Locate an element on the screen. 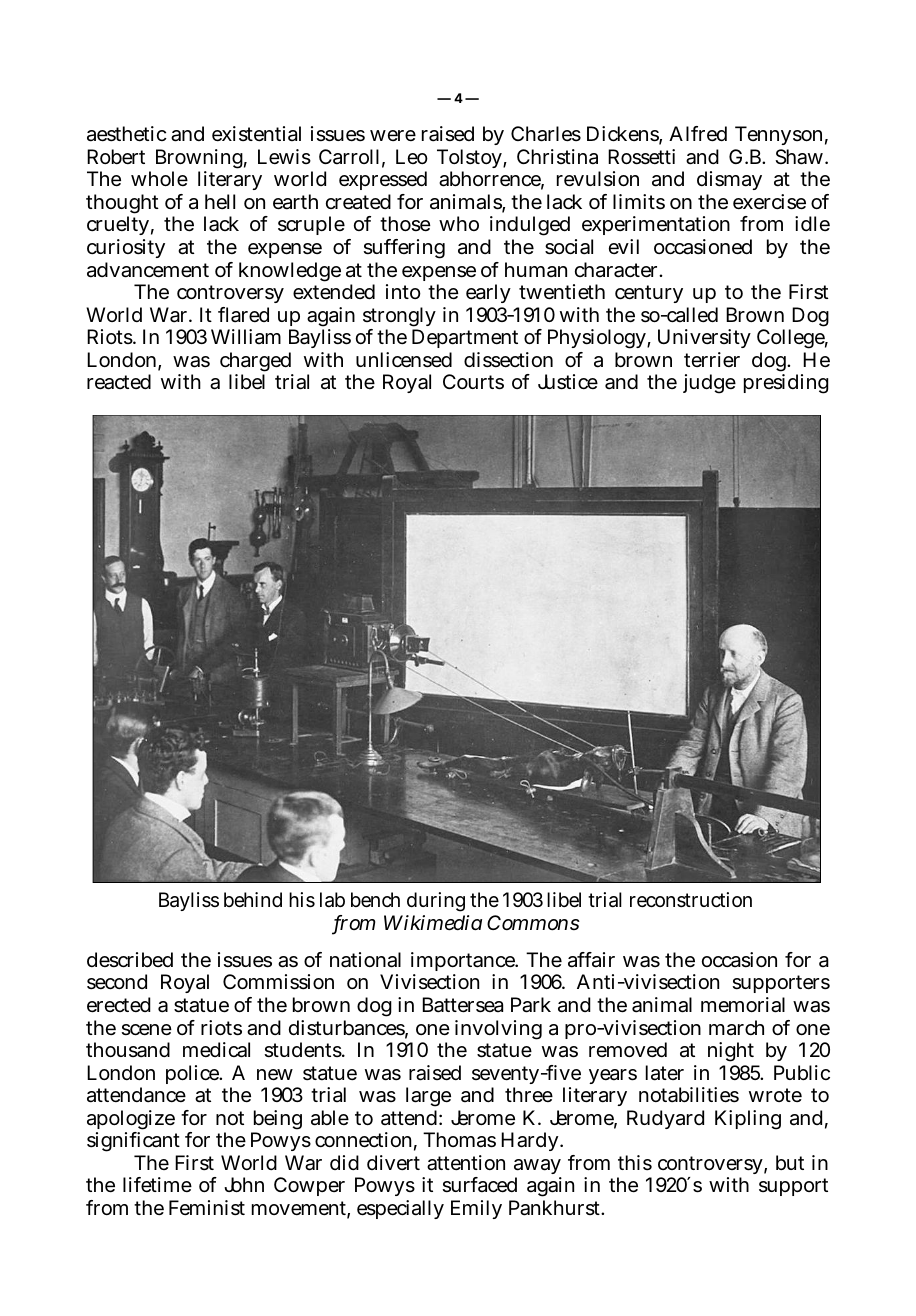 This screenshot has width=916, height=1316. Kipling is located at coordinates (748, 1120).
